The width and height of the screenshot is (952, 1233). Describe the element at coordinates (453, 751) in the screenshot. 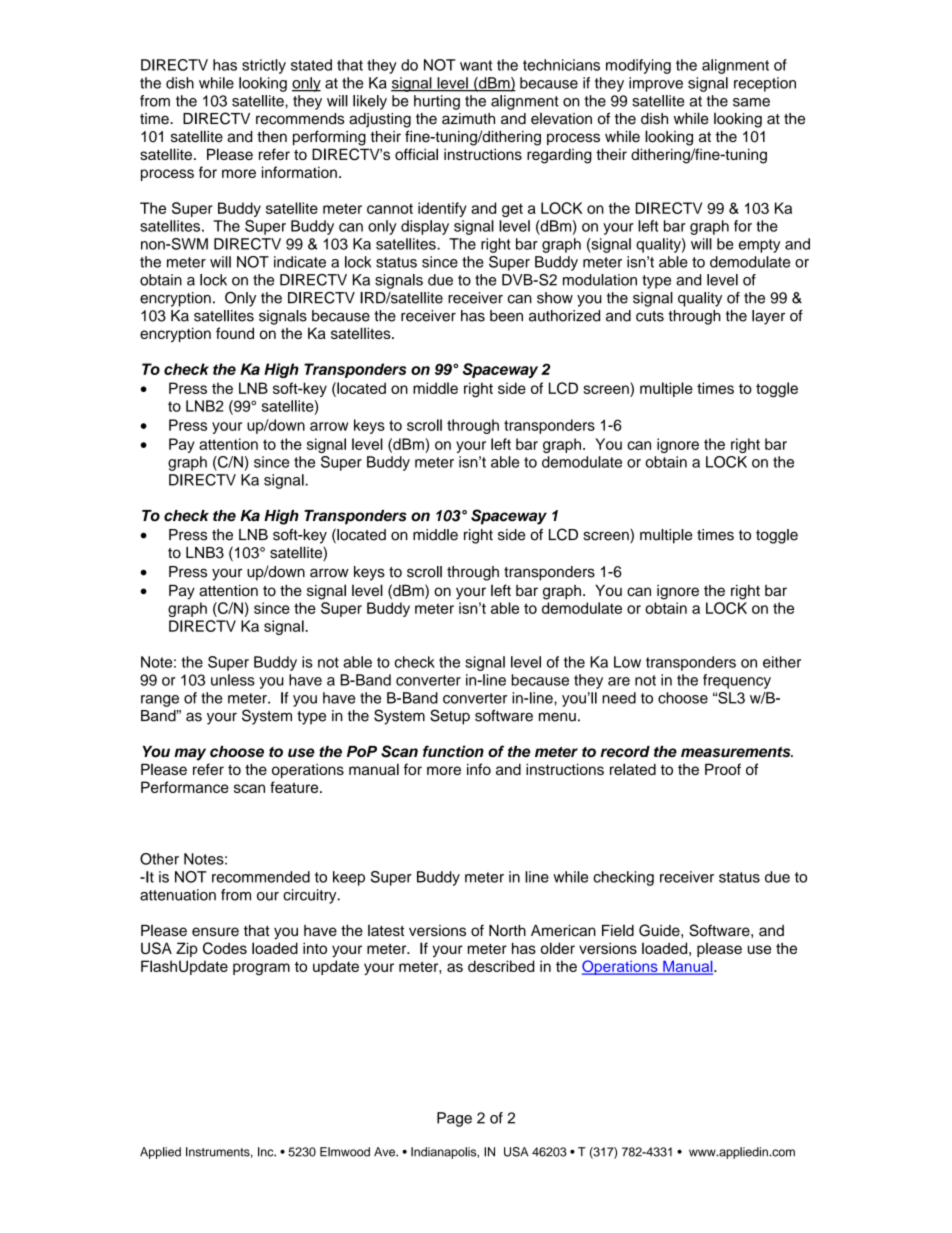

I see `function` at that location.
